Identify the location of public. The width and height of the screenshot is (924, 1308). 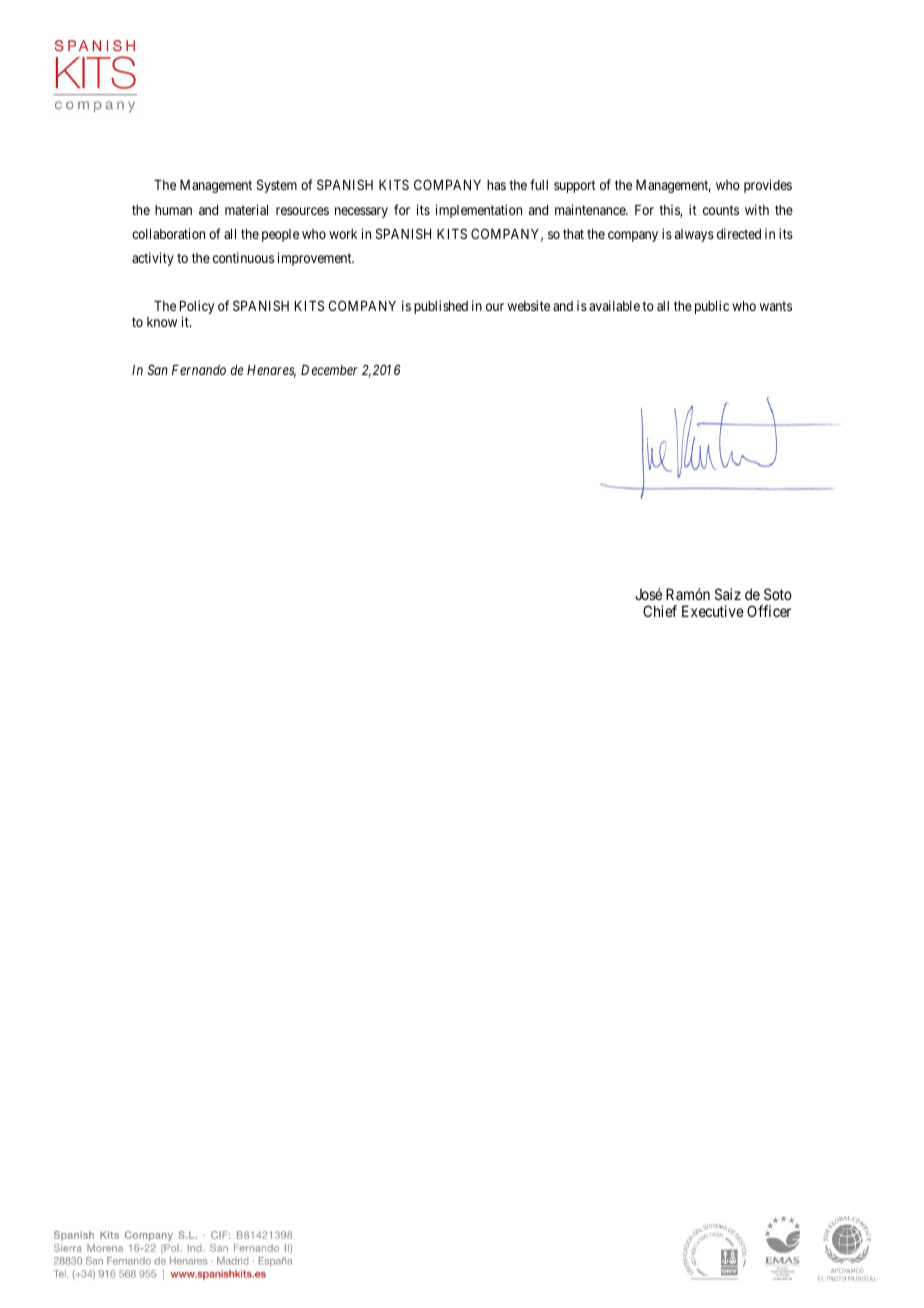
(712, 307).
